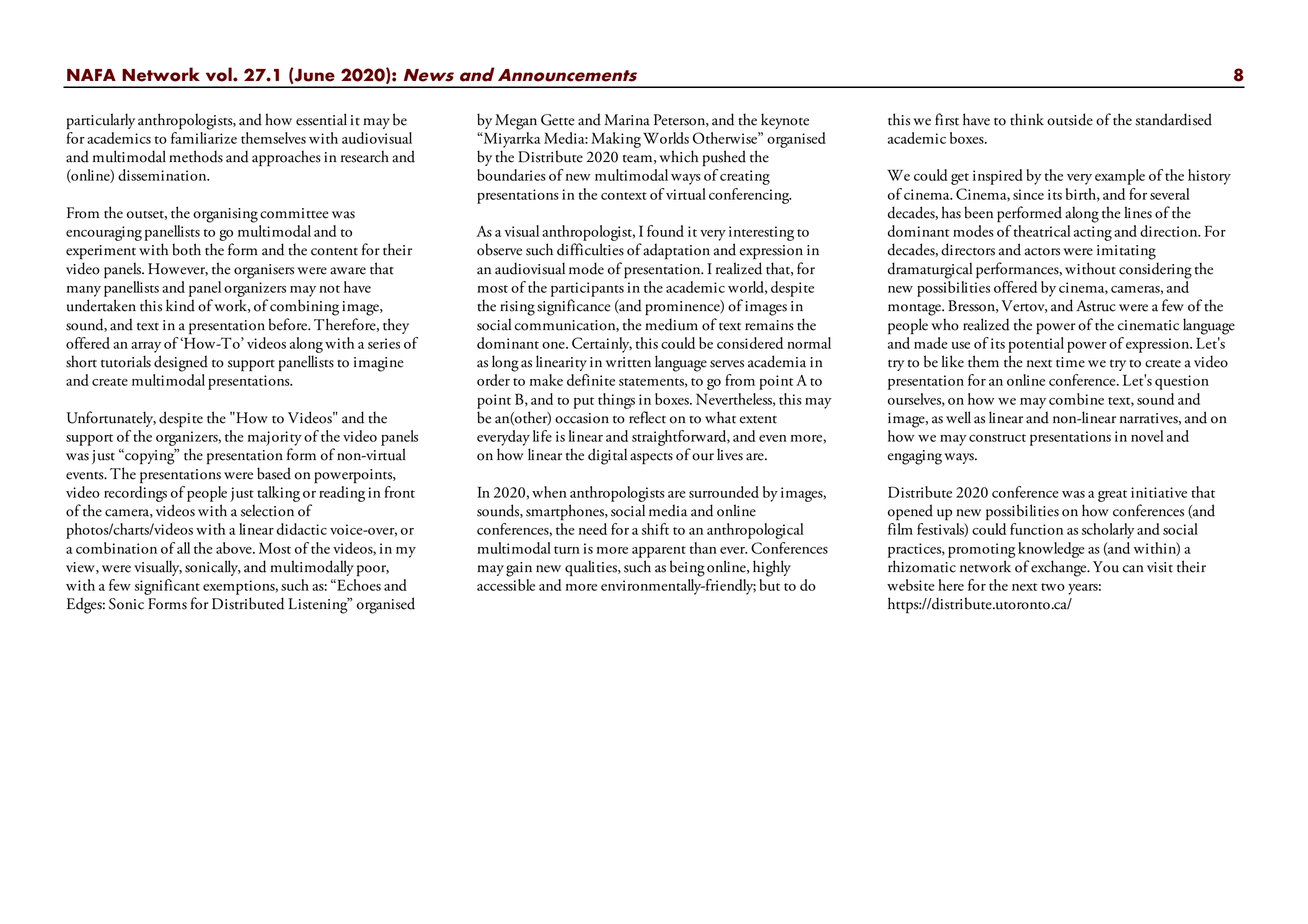 The image size is (1308, 924). I want to click on Making, so click(616, 140).
